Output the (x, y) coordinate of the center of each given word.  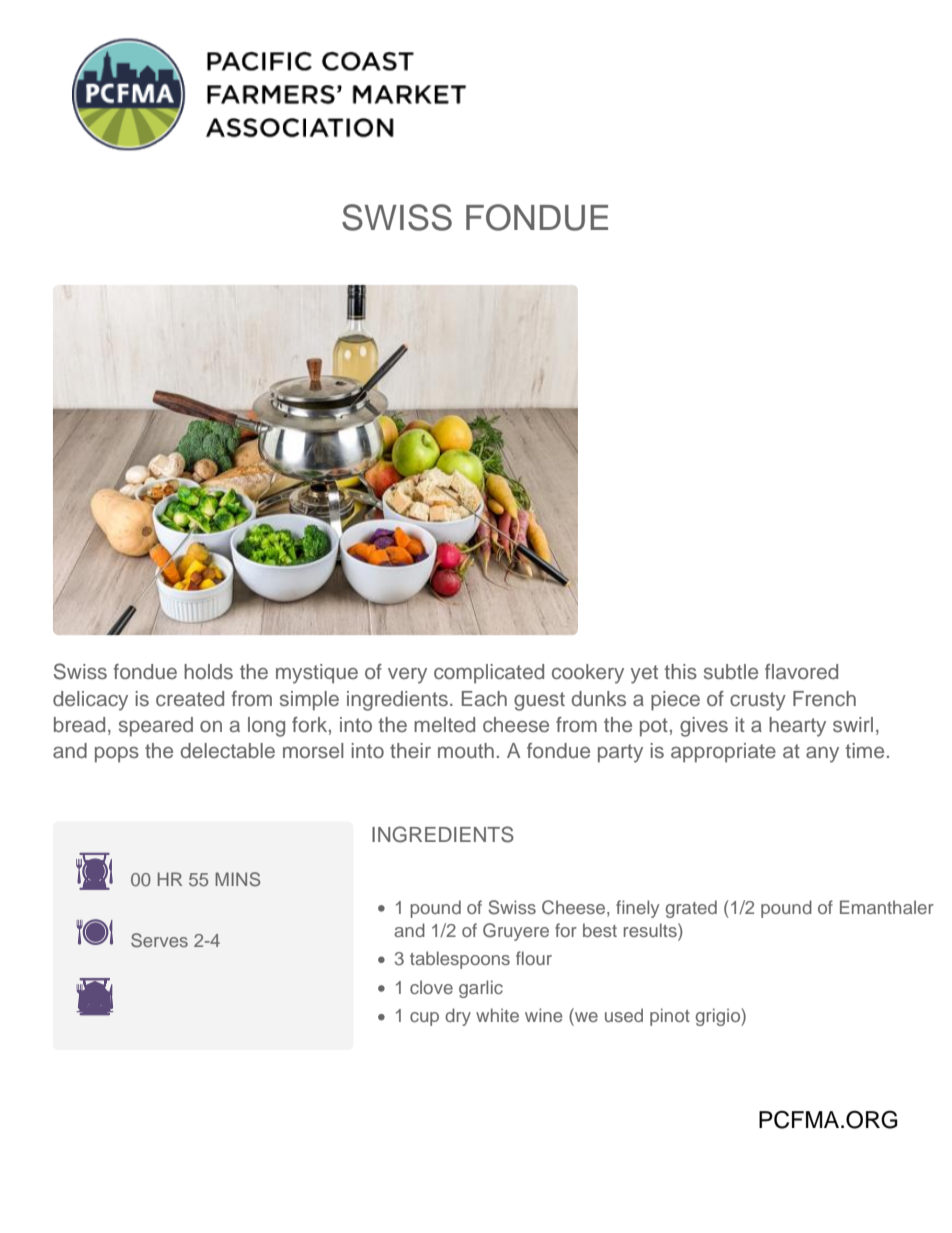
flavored (801, 671)
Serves (159, 940)
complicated (489, 674)
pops (117, 755)
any (822, 754)
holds (208, 672)
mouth (466, 750)
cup (424, 1019)
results (651, 930)
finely (637, 909)
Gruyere (516, 932)
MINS (237, 879)
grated (691, 909)
